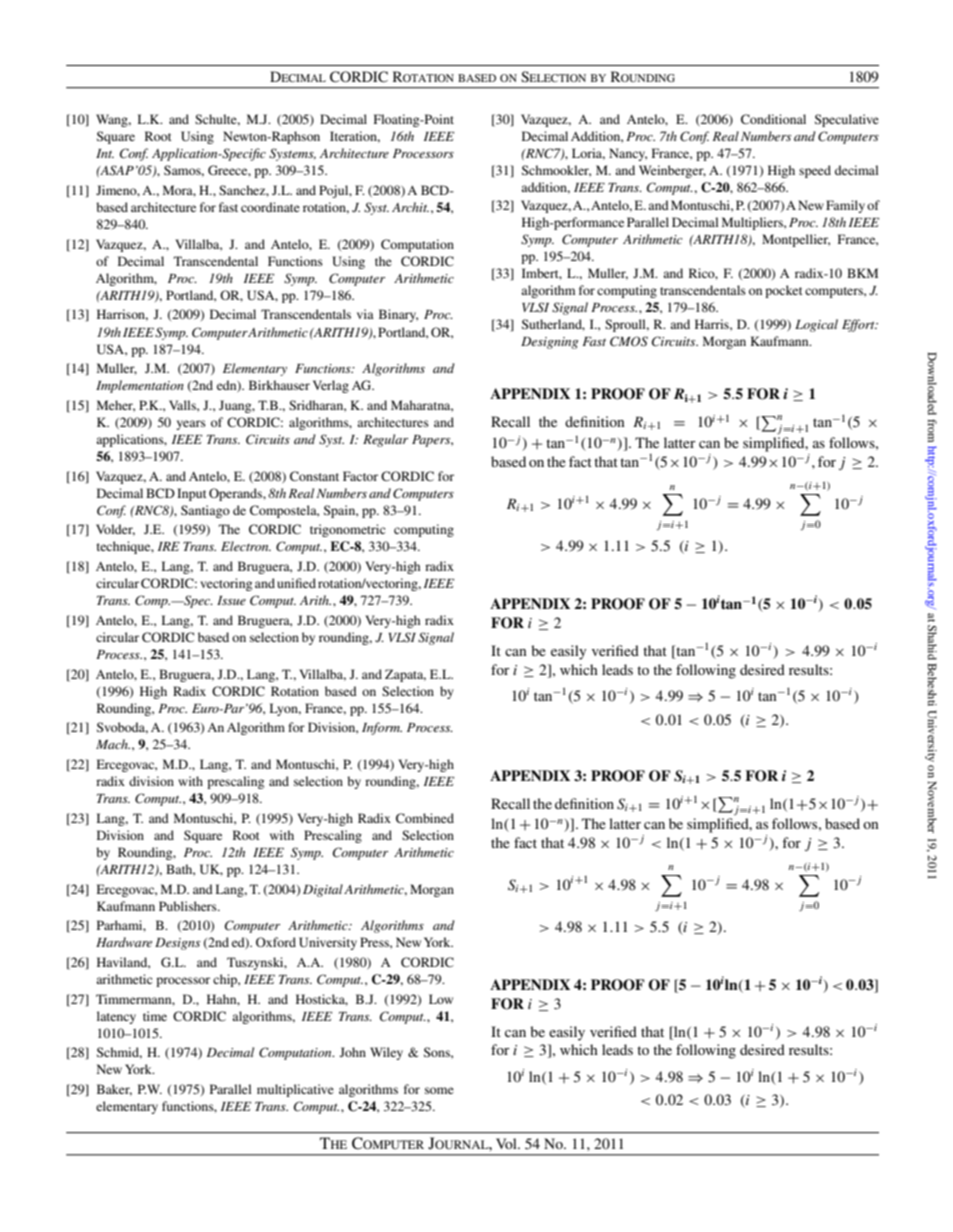  Describe the element at coordinates (439, 1090) in the page. I see `some` at that location.
